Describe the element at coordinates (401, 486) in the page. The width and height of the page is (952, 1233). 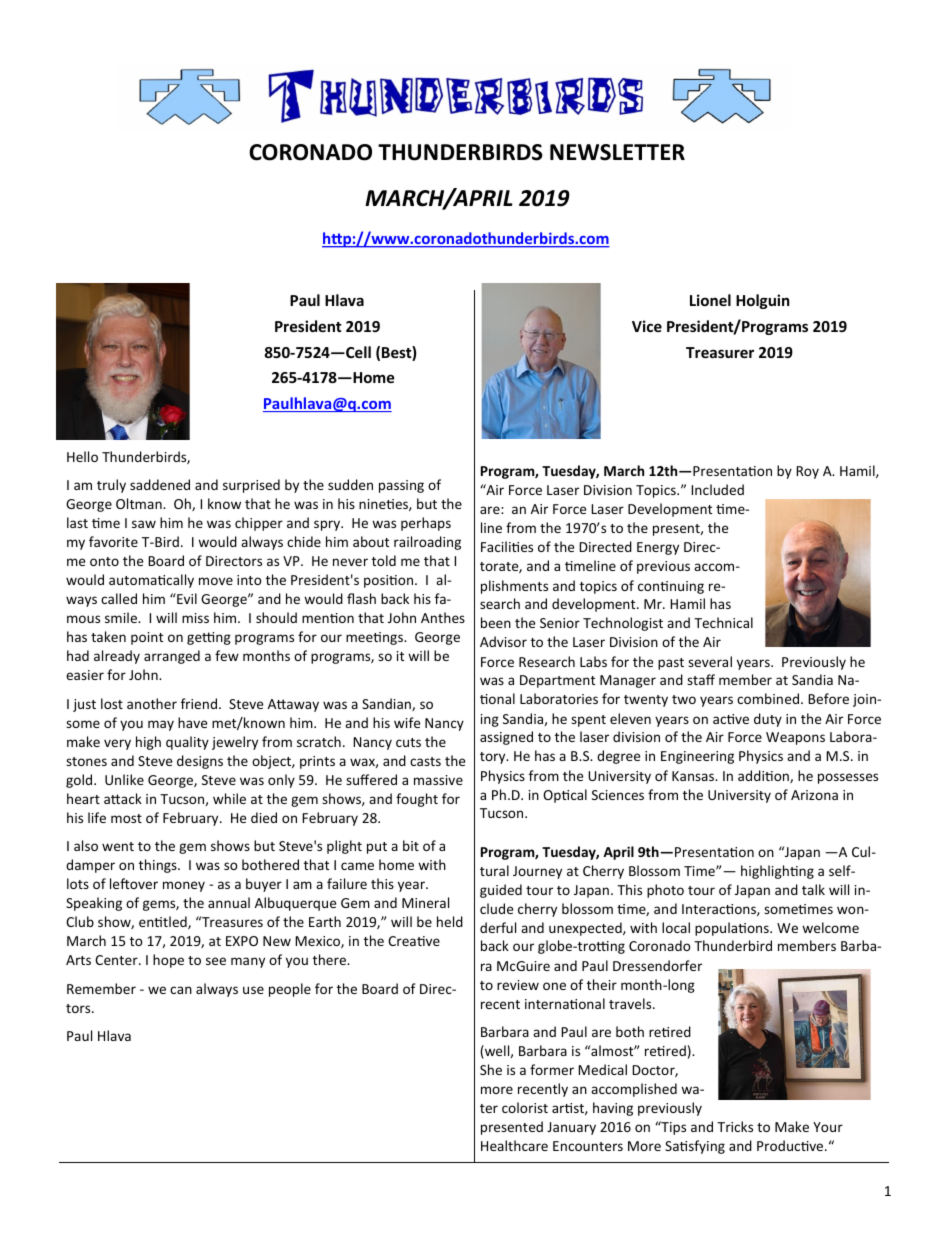
I see `passing` at that location.
